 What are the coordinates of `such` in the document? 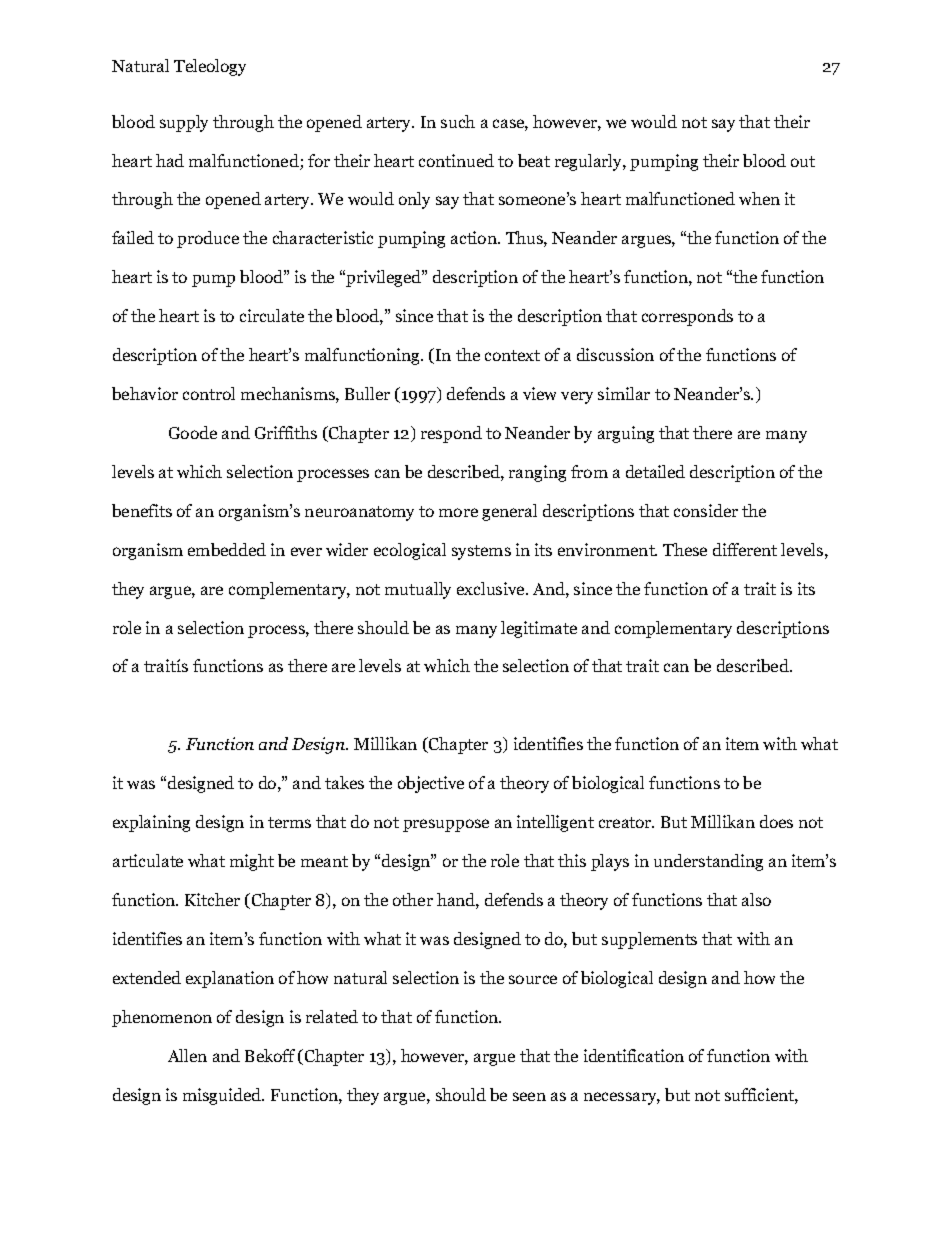 It's located at (458, 121).
